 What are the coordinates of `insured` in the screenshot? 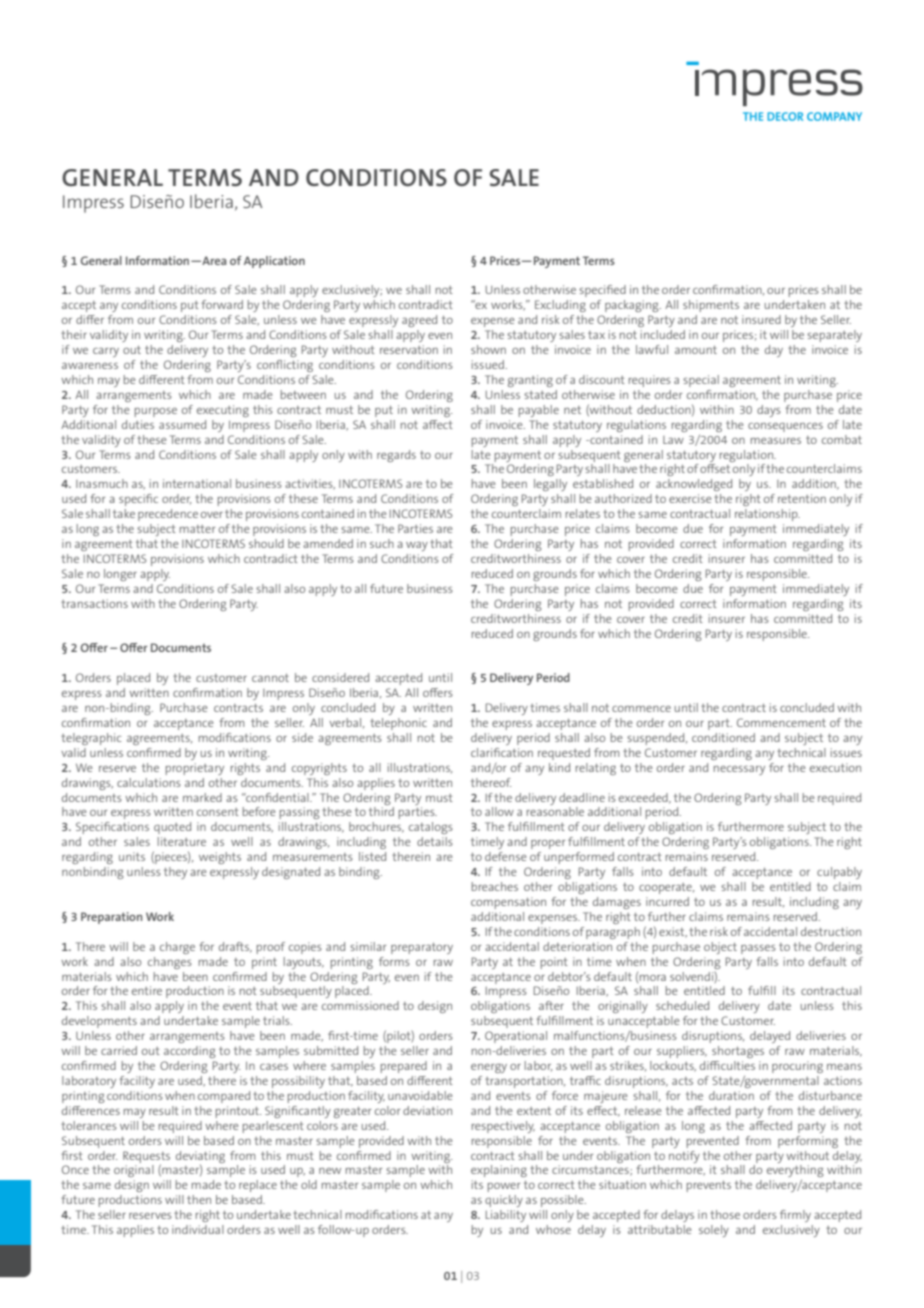 It's located at (761, 319).
